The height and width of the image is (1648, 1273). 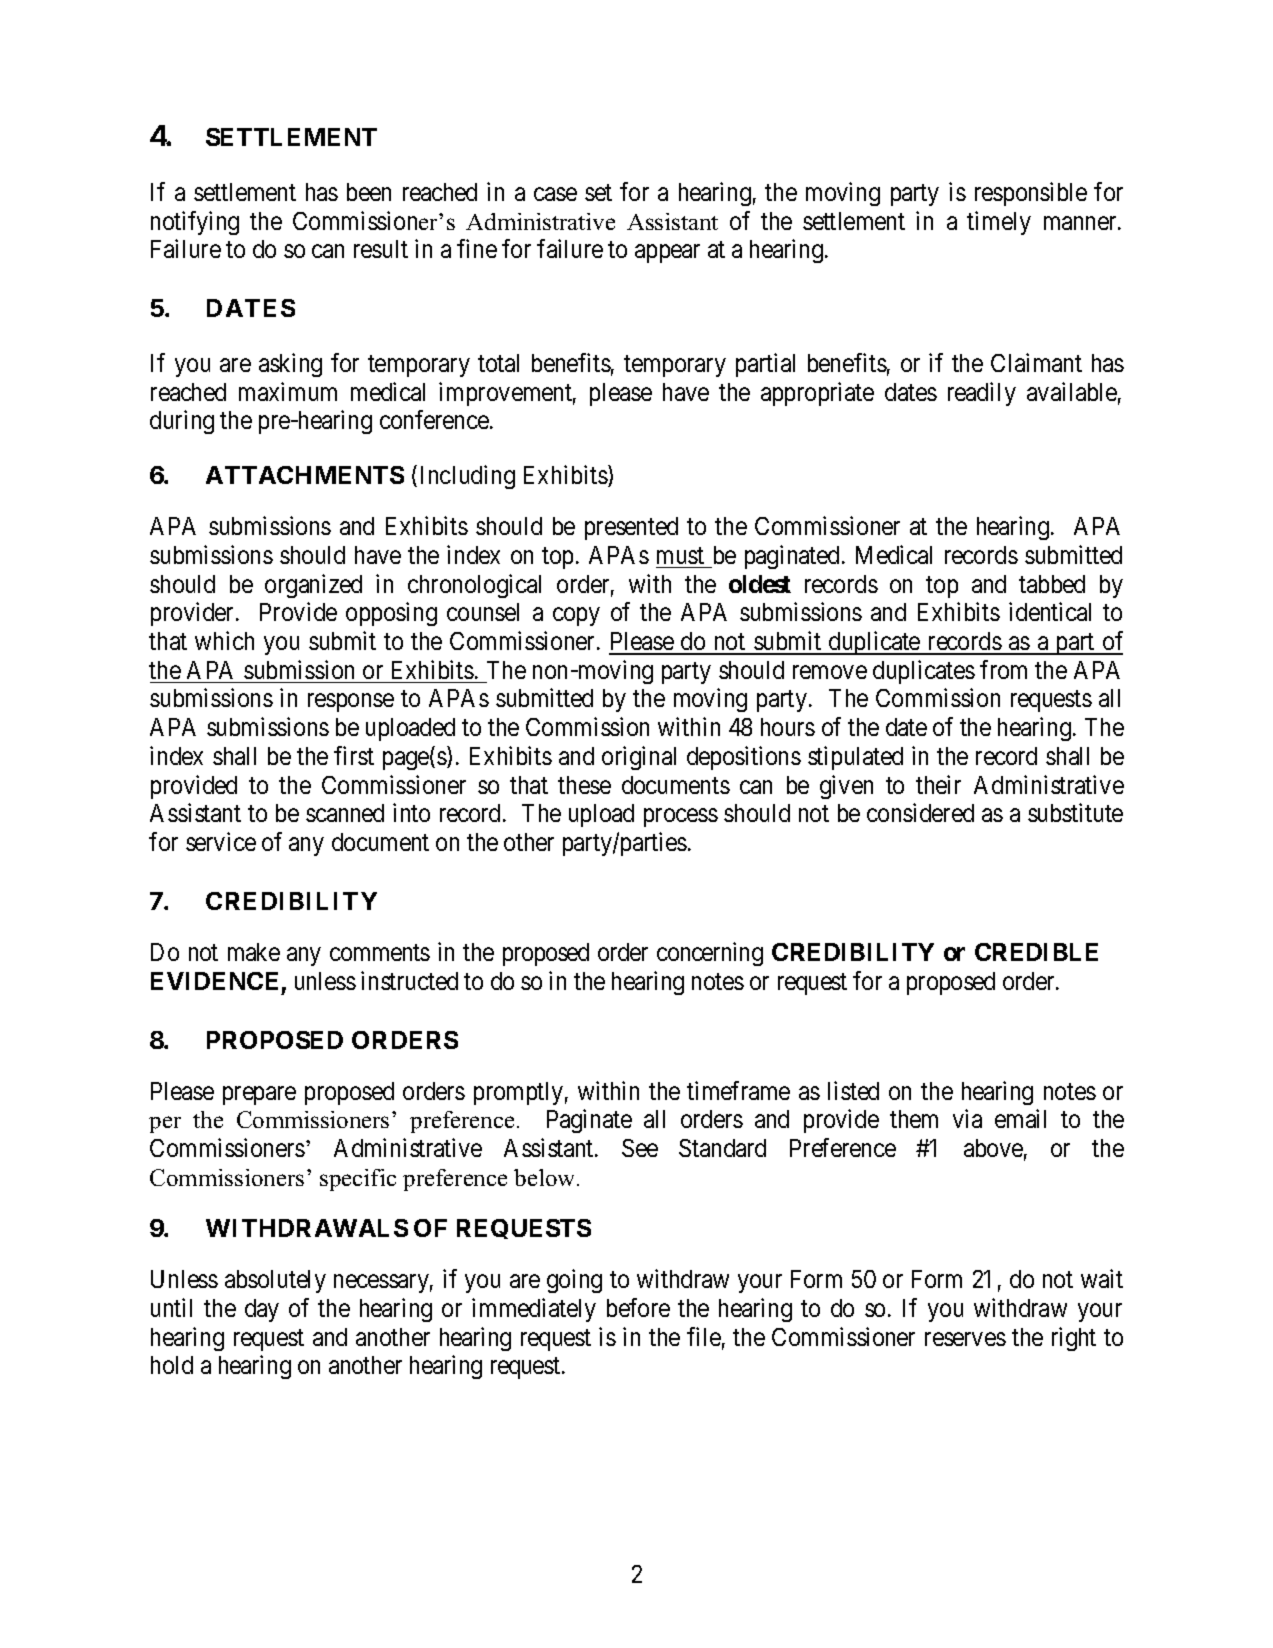 What do you see at coordinates (710, 954) in the image?
I see `concerning` at bounding box center [710, 954].
